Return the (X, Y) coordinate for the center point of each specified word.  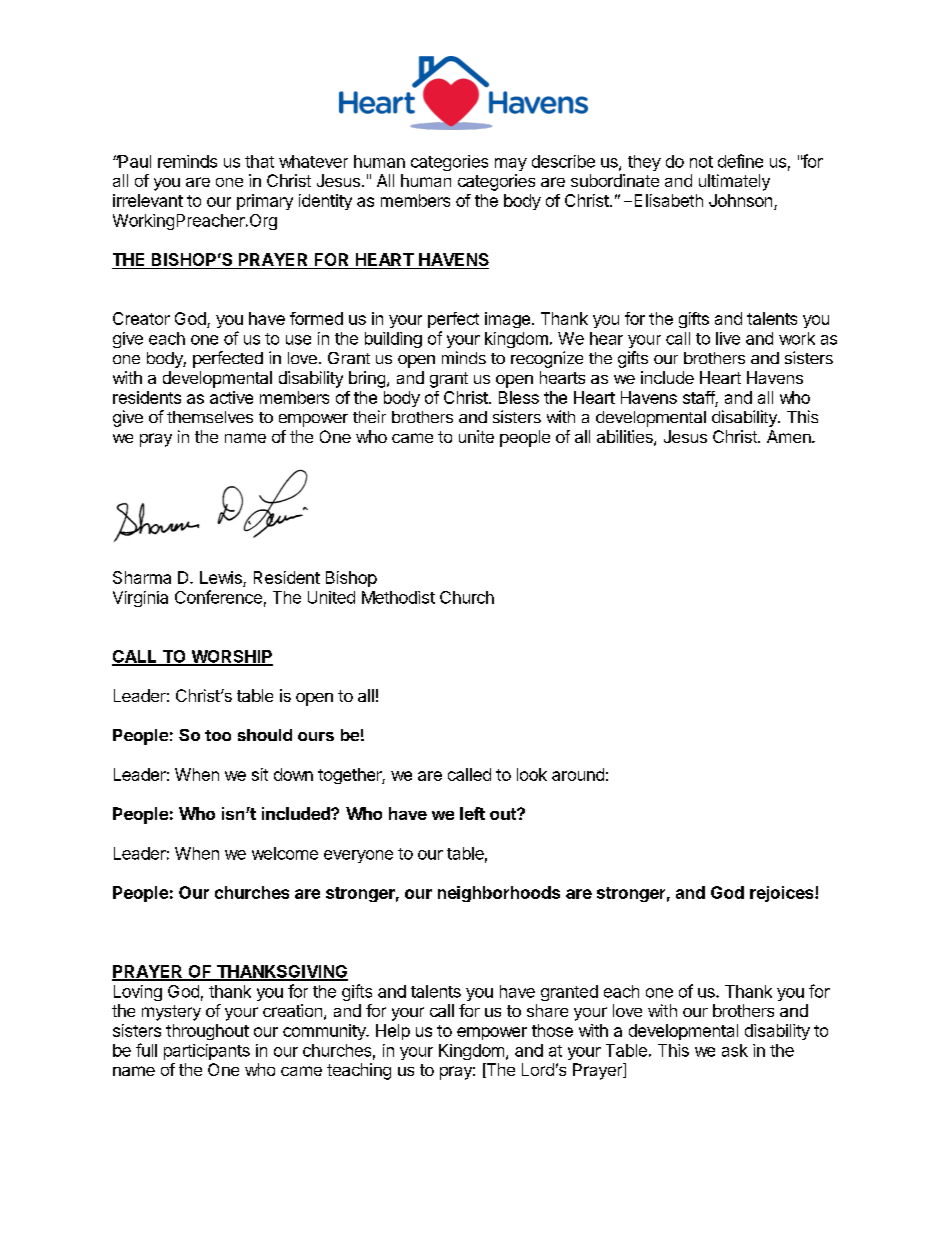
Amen (790, 436)
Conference (218, 597)
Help (393, 1032)
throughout (207, 1032)
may (511, 164)
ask (735, 1050)
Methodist (398, 597)
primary (265, 202)
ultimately (734, 182)
